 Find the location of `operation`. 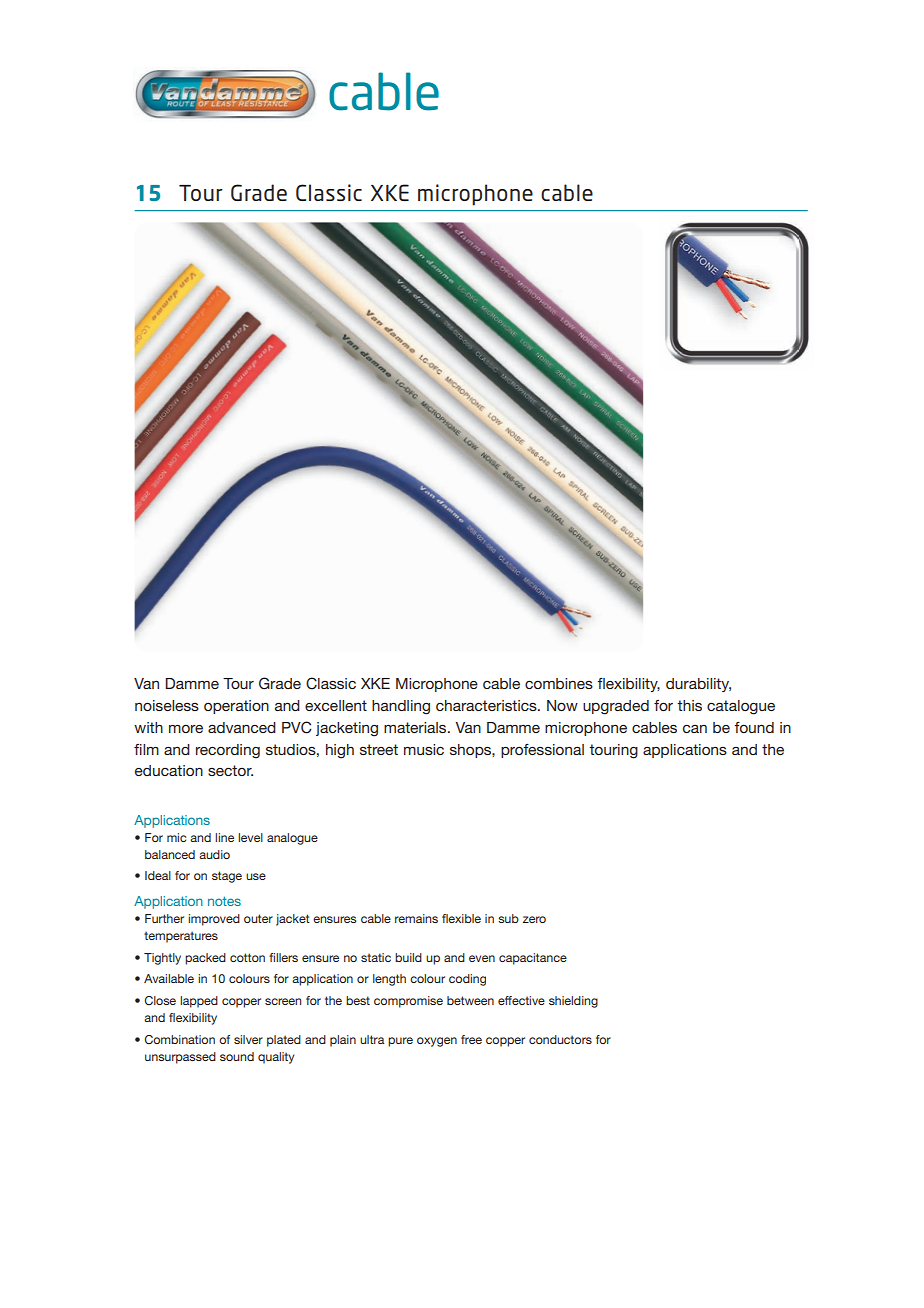

operation is located at coordinates (236, 707).
